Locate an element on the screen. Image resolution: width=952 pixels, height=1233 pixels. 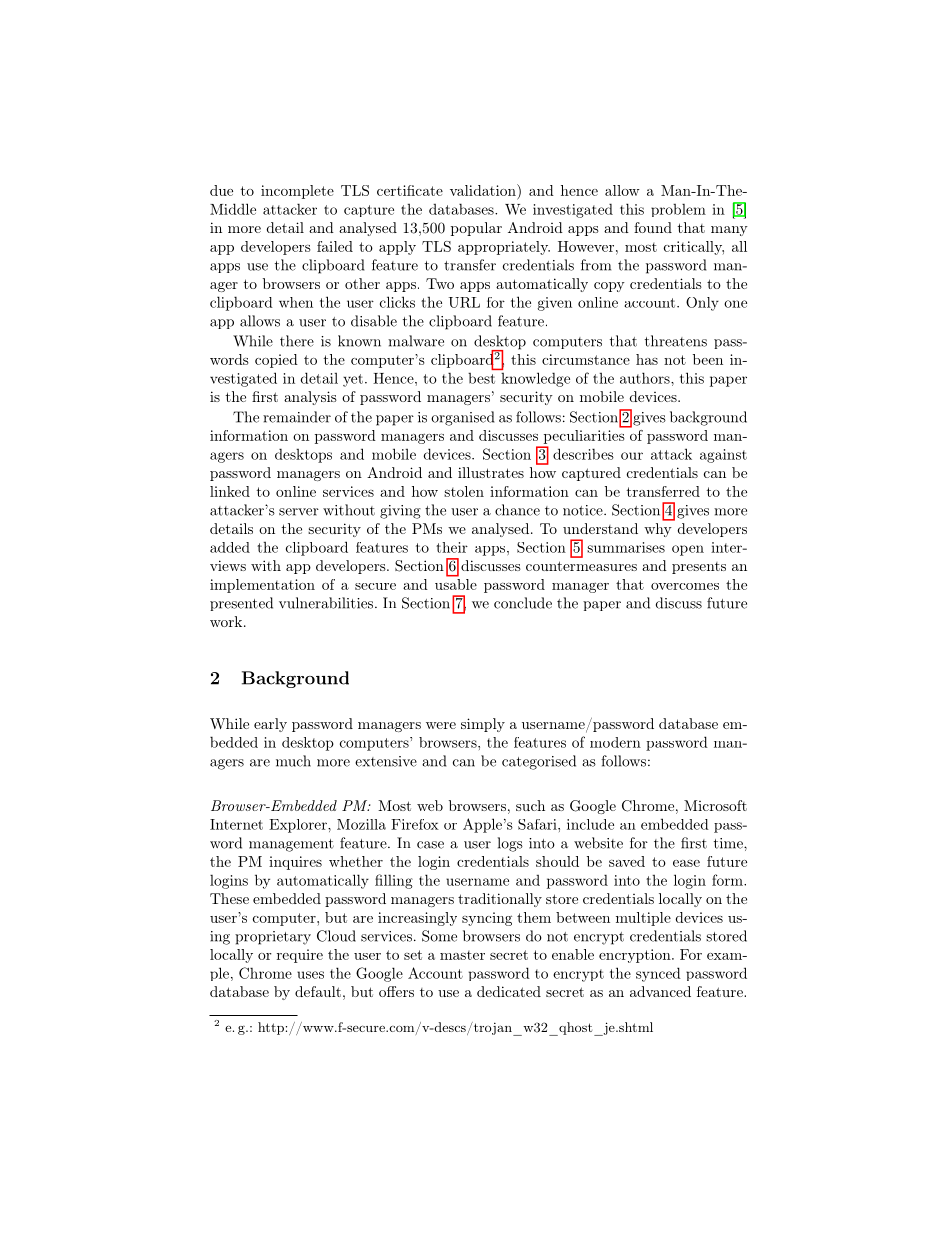
server is located at coordinates (299, 512).
